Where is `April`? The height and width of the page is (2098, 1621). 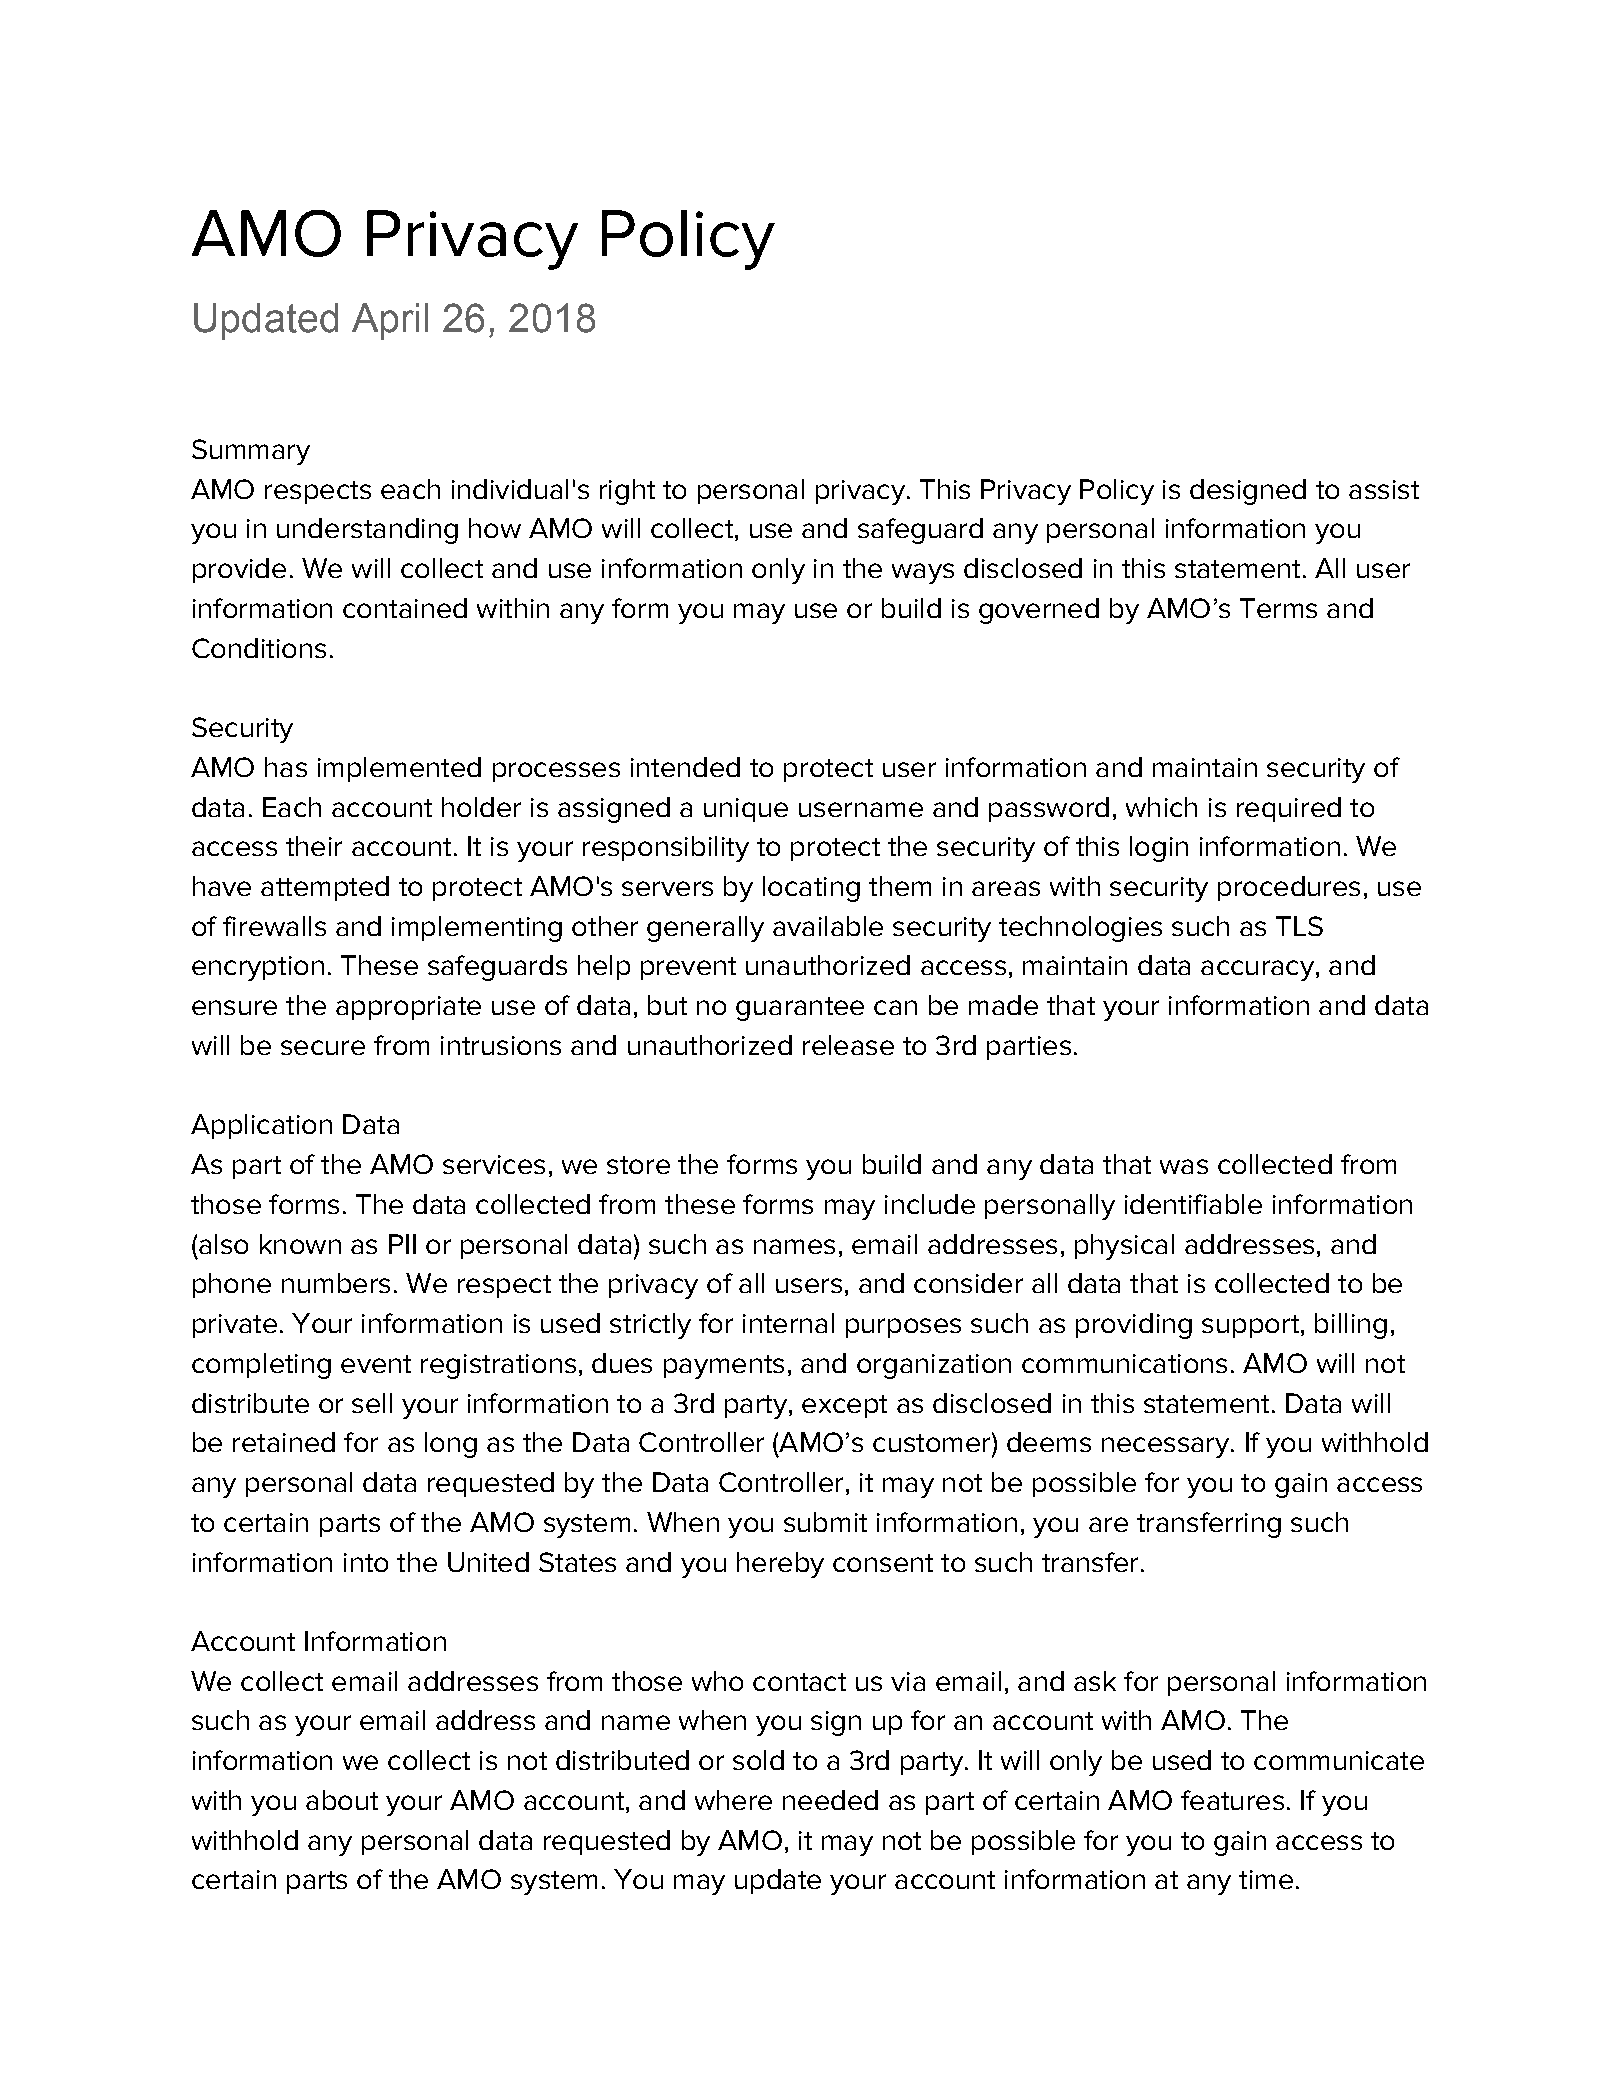
April is located at coordinates (390, 321).
